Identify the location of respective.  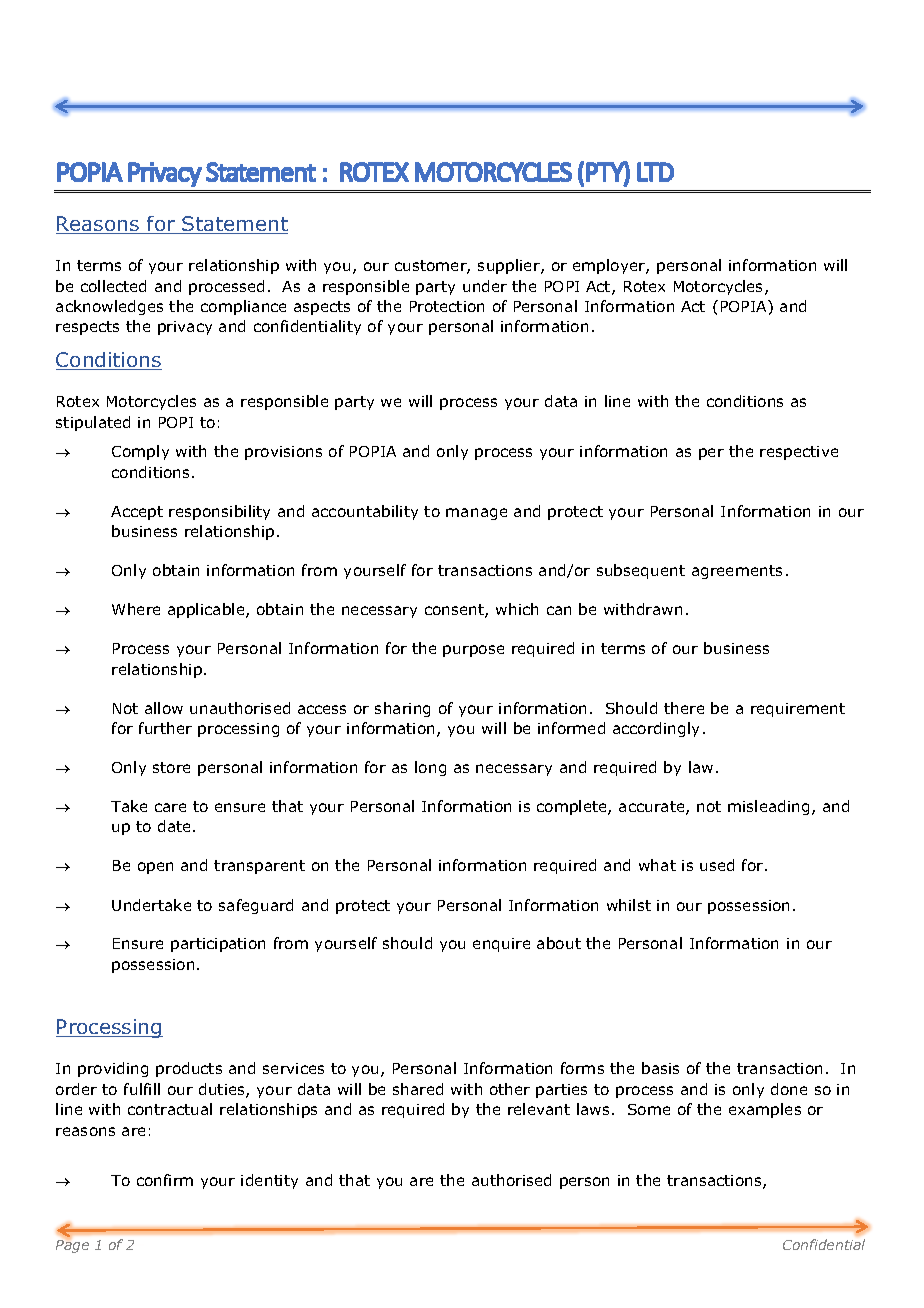
(799, 453).
